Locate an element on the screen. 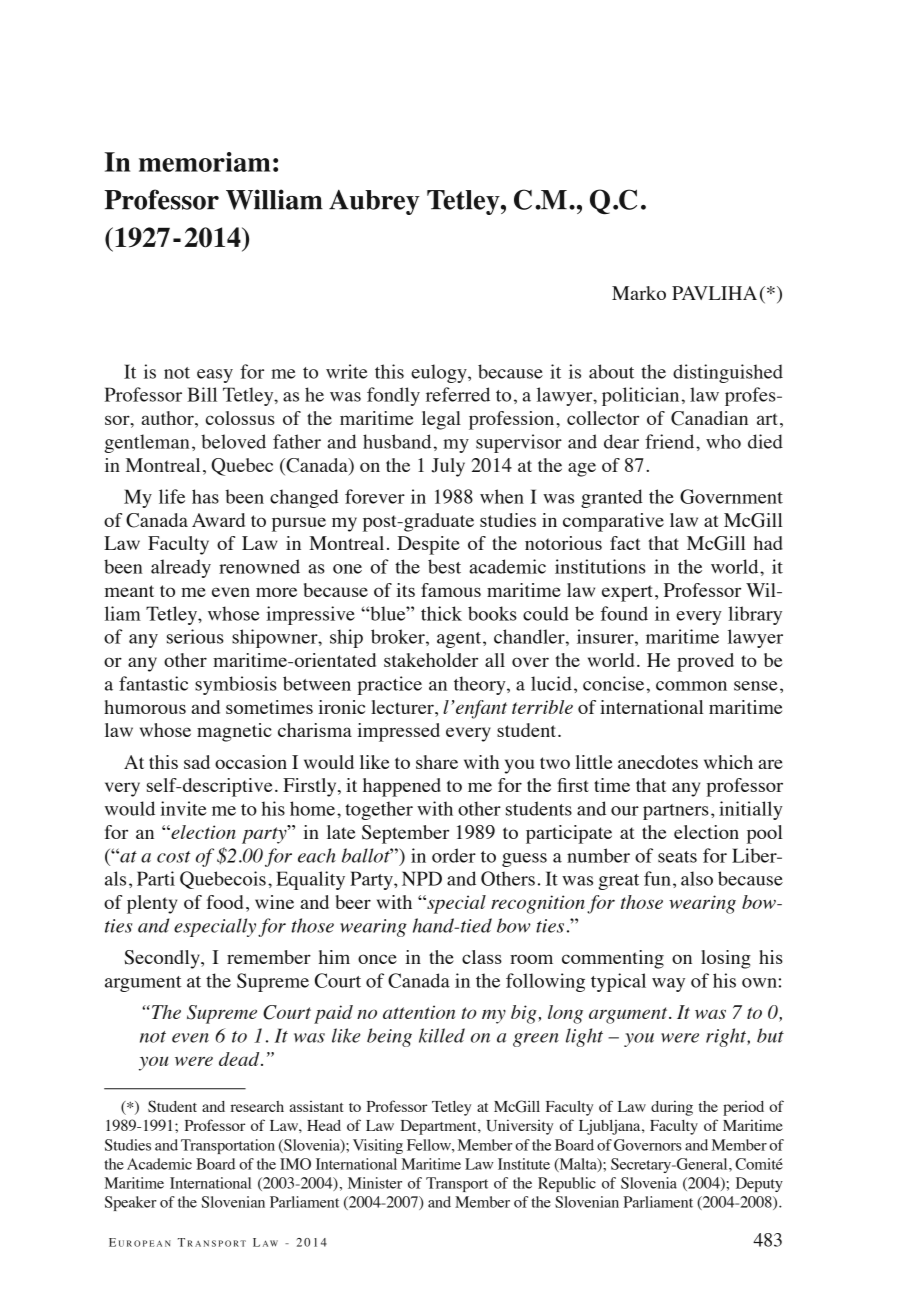 Image resolution: width=924 pixels, height=1308 pixels. Speaker is located at coordinates (131, 1203).
